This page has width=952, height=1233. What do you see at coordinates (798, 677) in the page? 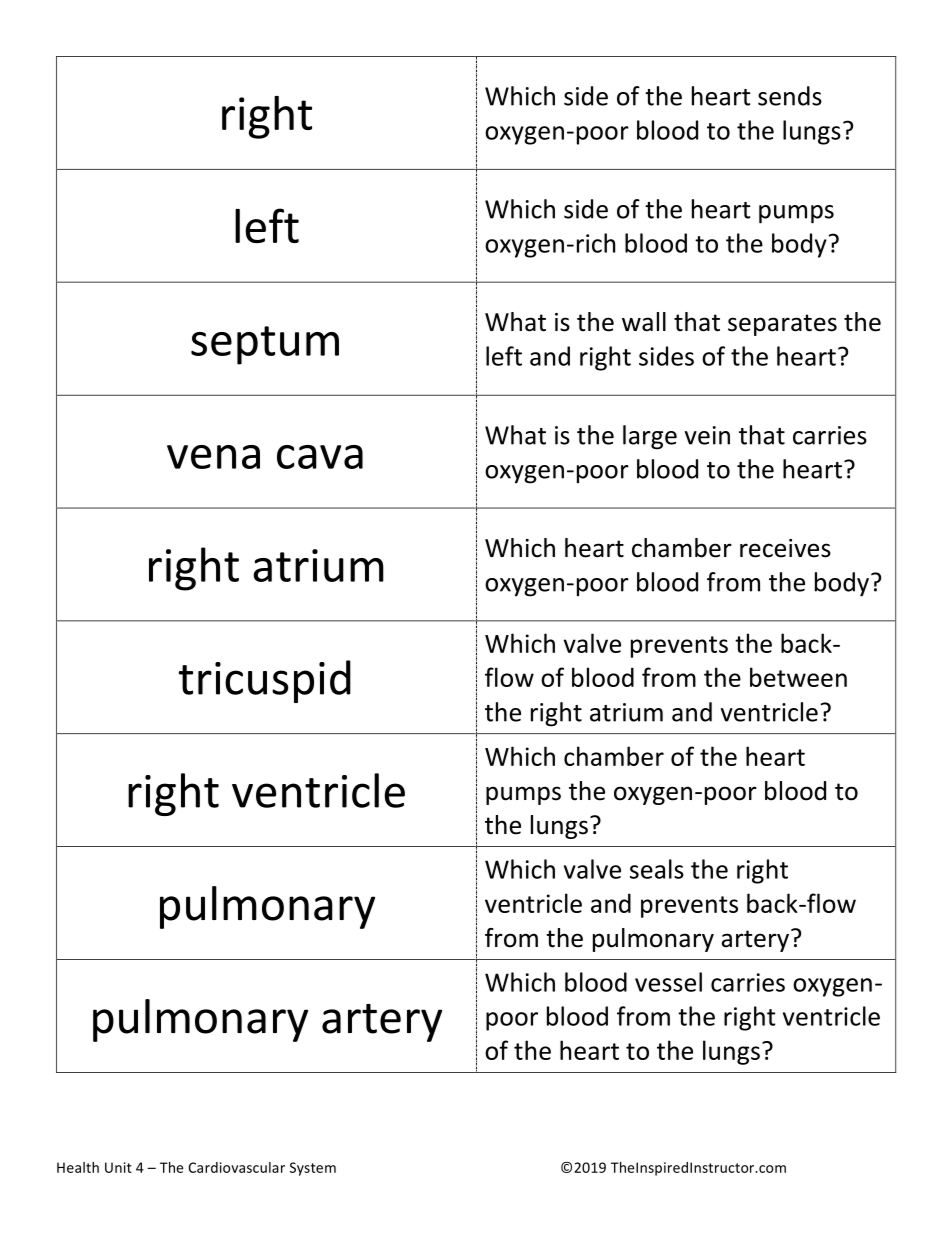
I see `between` at bounding box center [798, 677].
